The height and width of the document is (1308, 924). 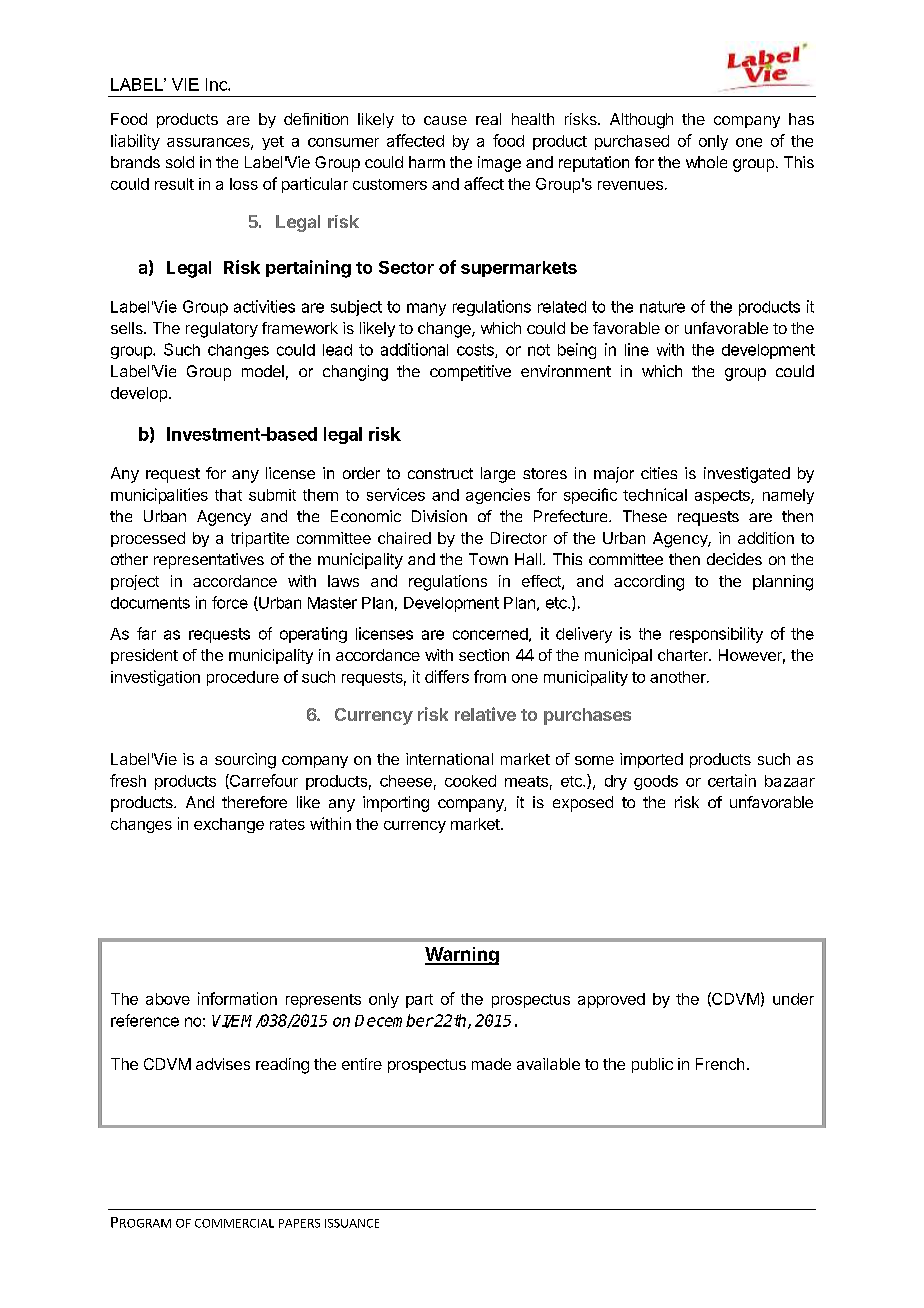 What do you see at coordinates (637, 349) in the document?
I see `line` at bounding box center [637, 349].
